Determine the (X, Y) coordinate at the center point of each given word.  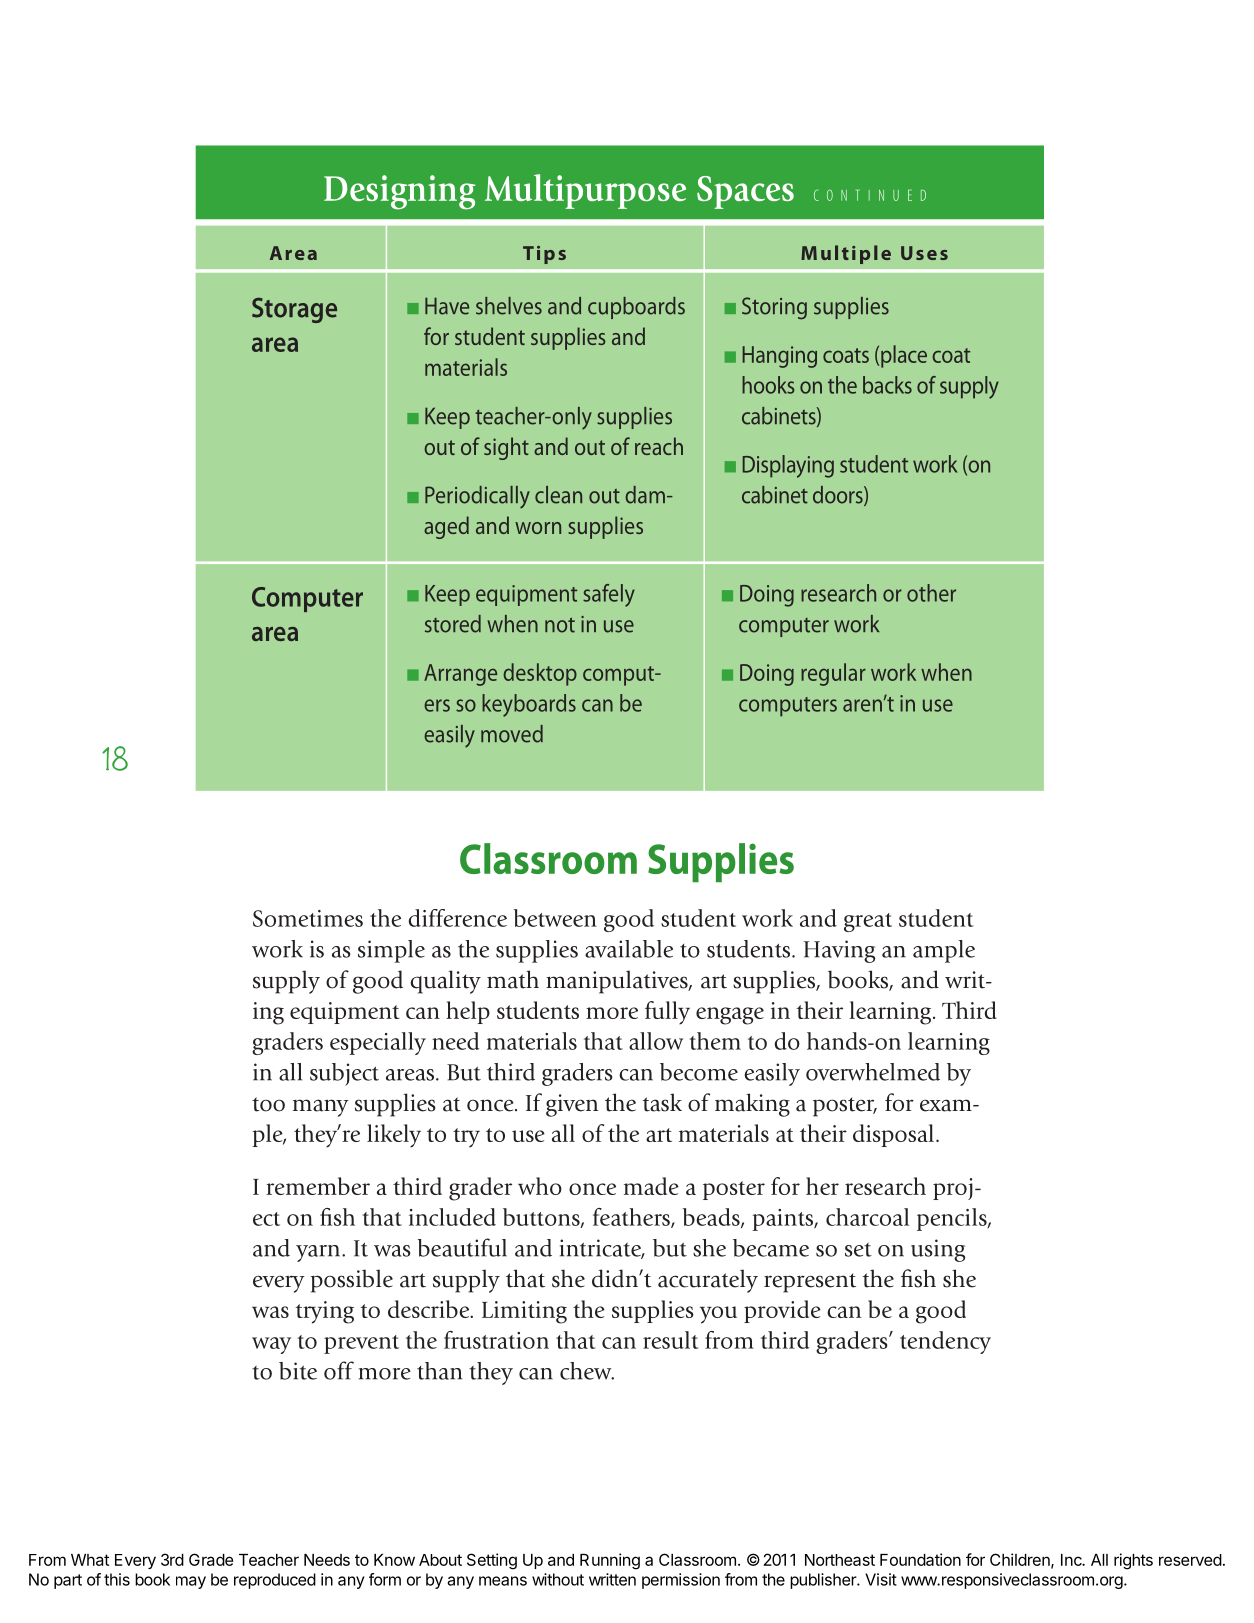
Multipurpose (585, 191)
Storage (294, 310)
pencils (953, 1219)
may (191, 1582)
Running (610, 1561)
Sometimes (308, 918)
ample (944, 951)
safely (609, 595)
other (931, 593)
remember (318, 1186)
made (651, 1186)
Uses (924, 253)
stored (453, 624)
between (555, 918)
